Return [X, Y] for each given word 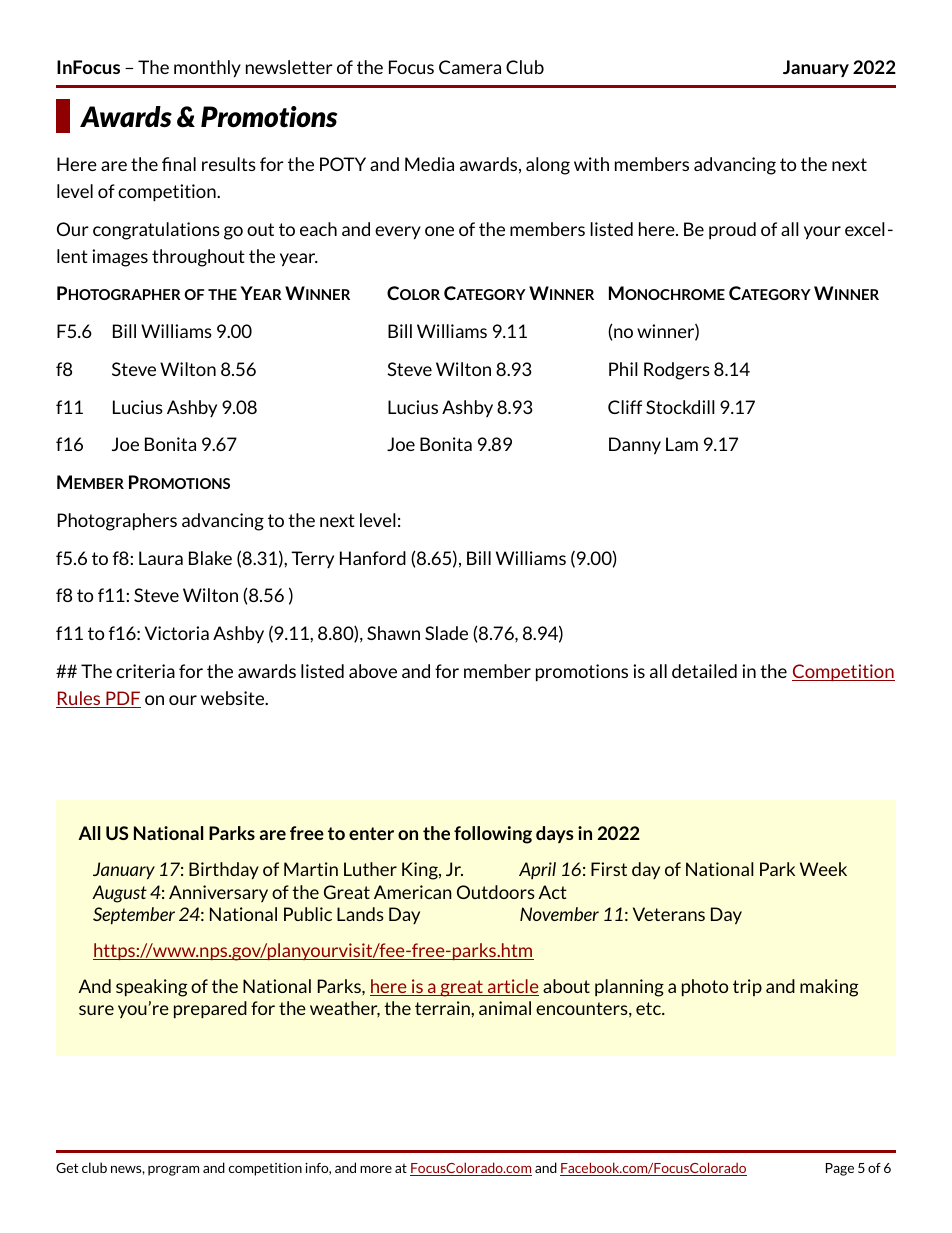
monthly [207, 69]
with [591, 164]
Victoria [177, 633]
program [173, 1171]
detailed [704, 671]
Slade [446, 633]
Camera [470, 67]
